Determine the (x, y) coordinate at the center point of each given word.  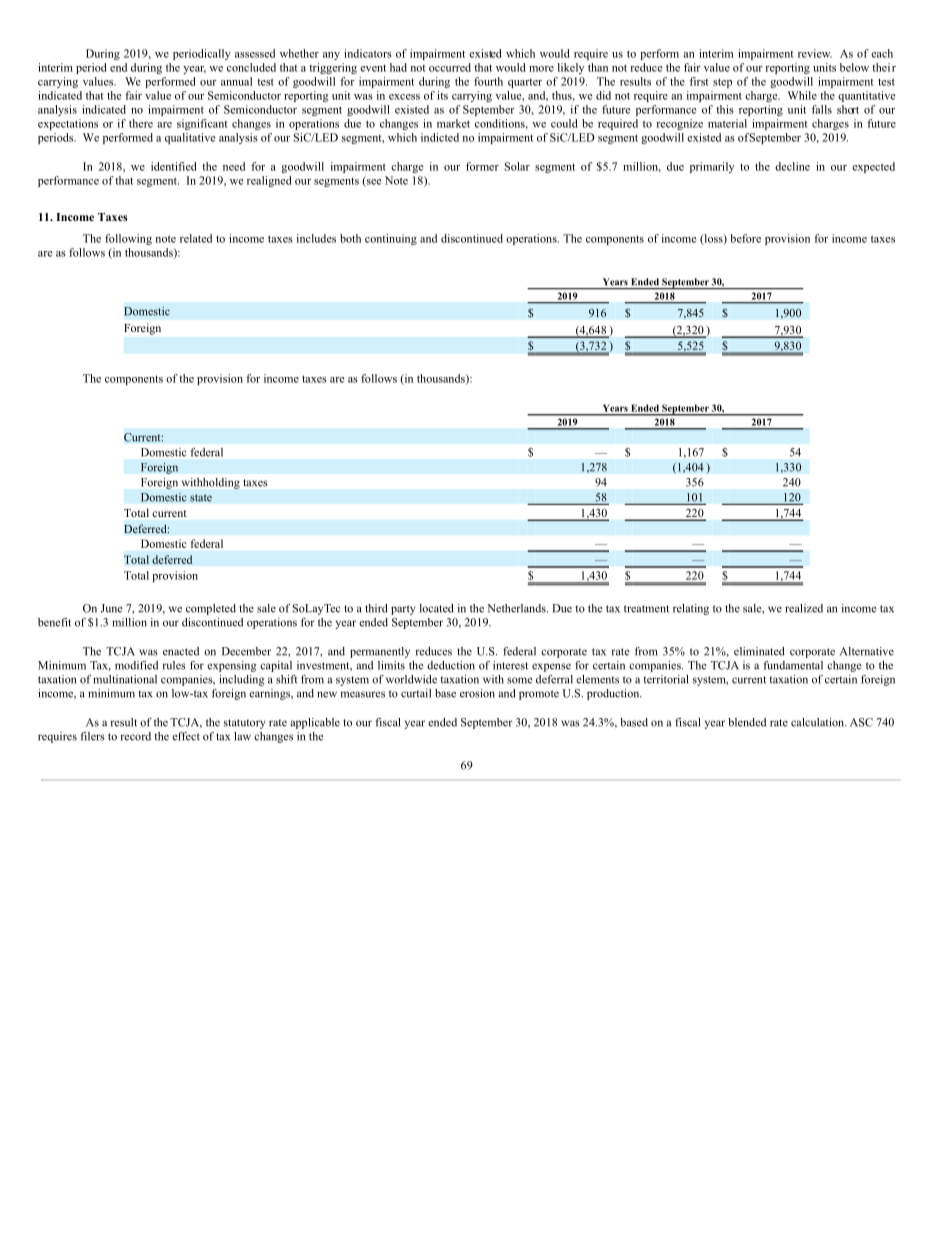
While (802, 95)
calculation (819, 722)
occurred (450, 67)
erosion (477, 693)
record (135, 736)
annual (236, 81)
